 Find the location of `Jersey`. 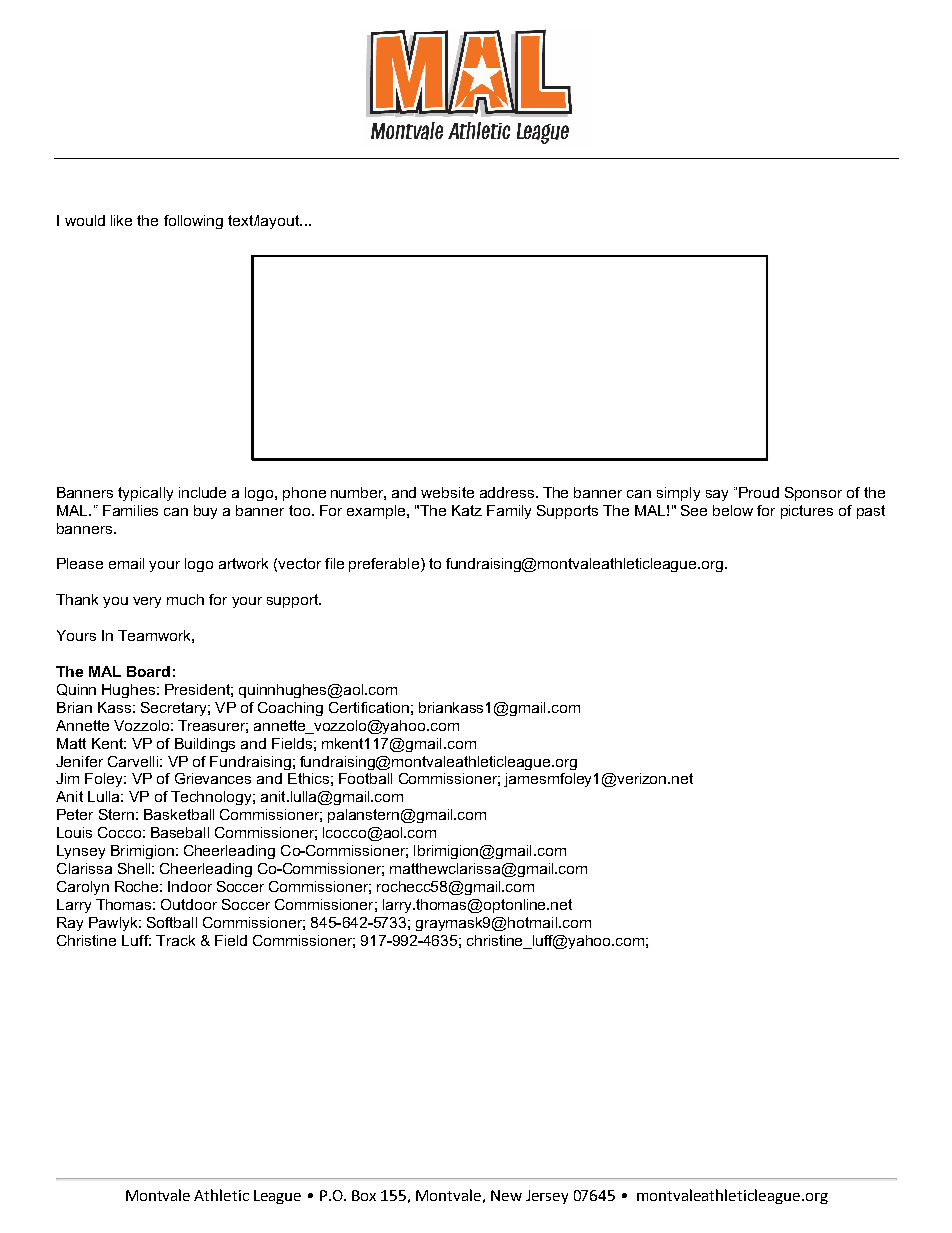

Jersey is located at coordinates (547, 1197).
